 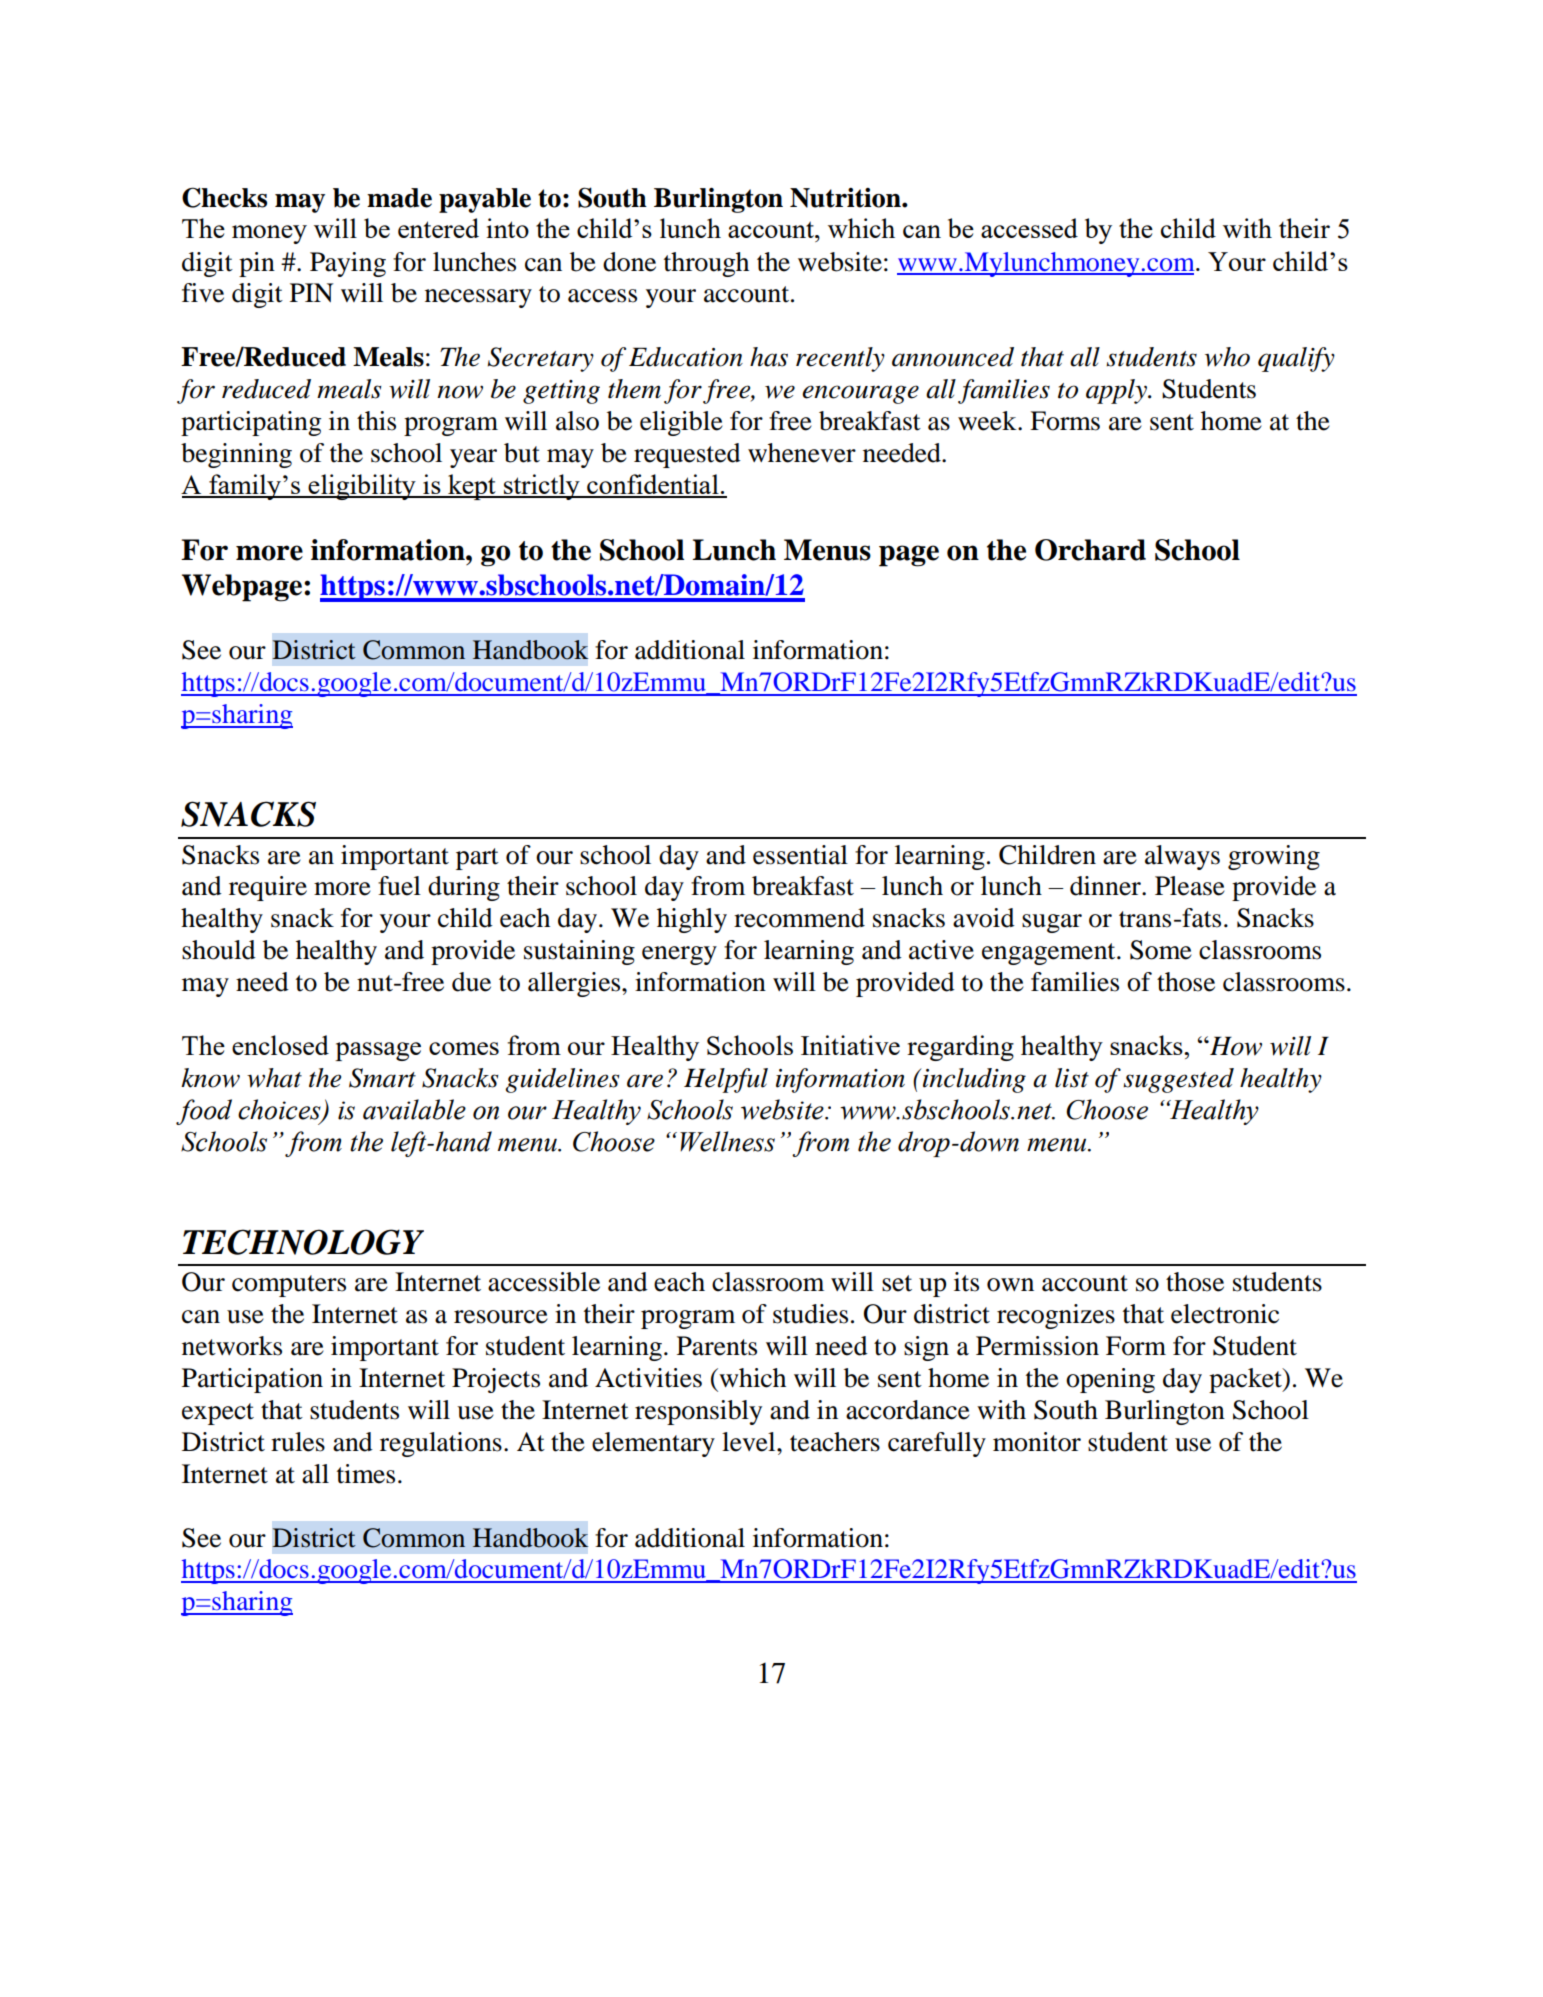 I want to click on rules, so click(x=298, y=1442).
